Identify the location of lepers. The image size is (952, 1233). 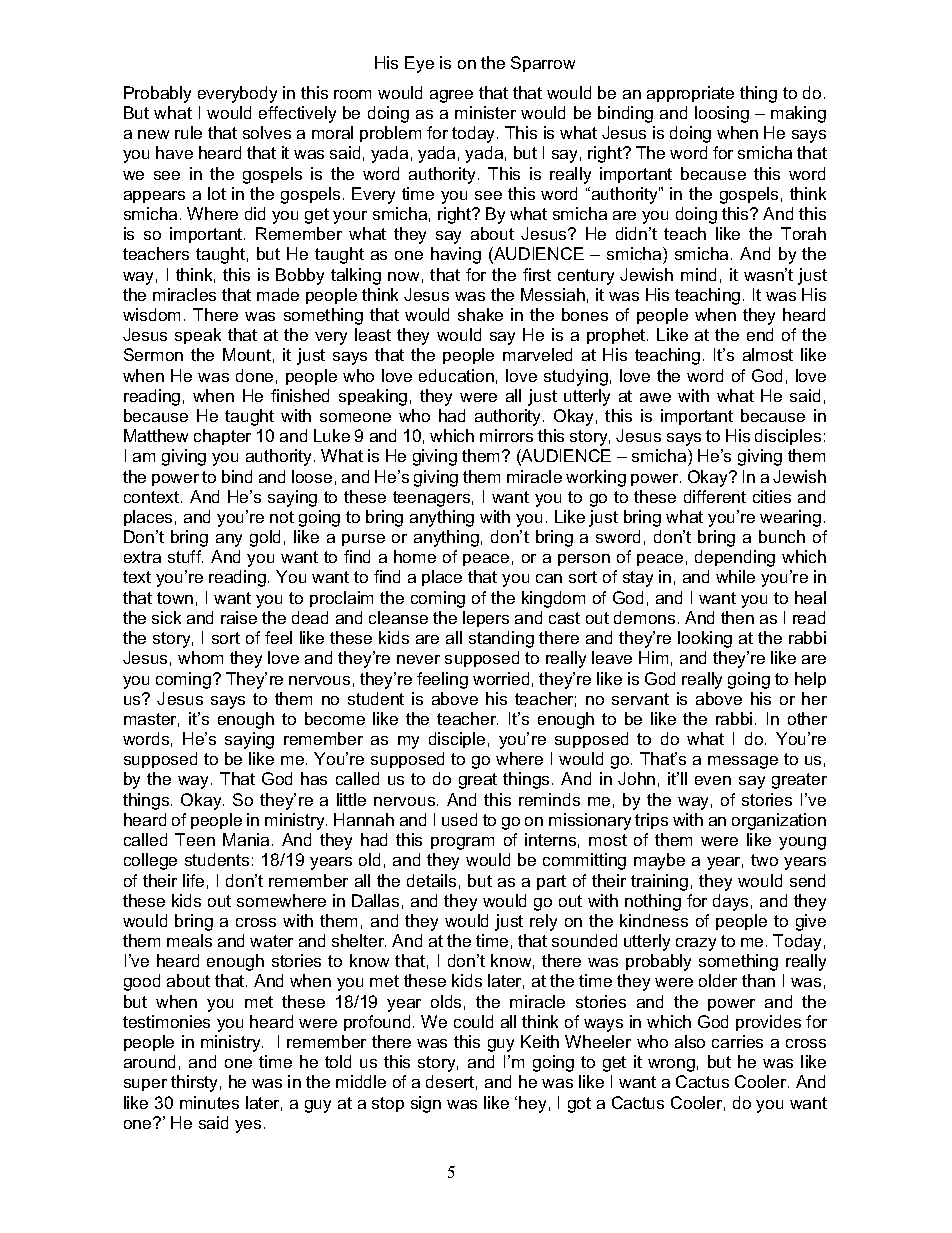
(486, 619).
